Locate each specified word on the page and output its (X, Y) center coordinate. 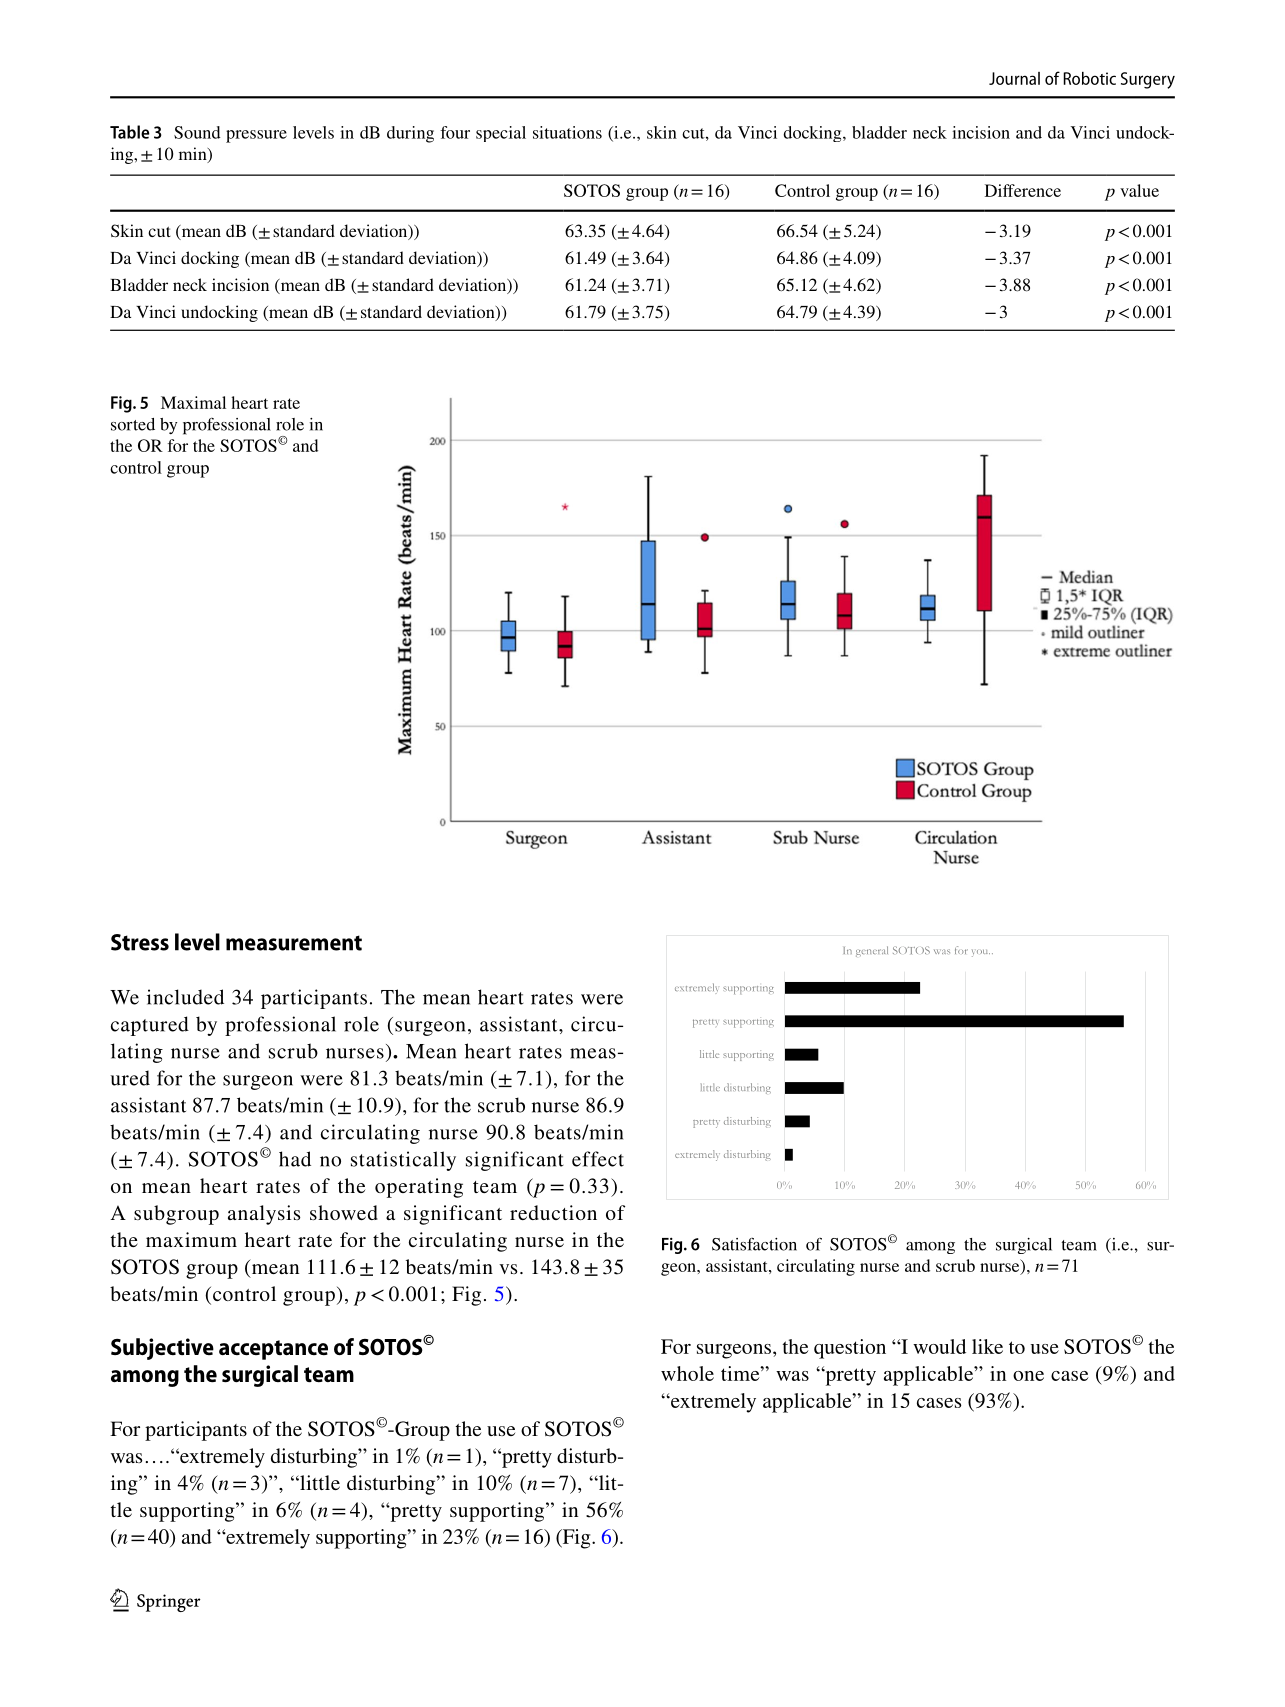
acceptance (273, 1350)
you (981, 953)
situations (567, 132)
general (872, 951)
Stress (140, 942)
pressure (256, 136)
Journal (1014, 78)
